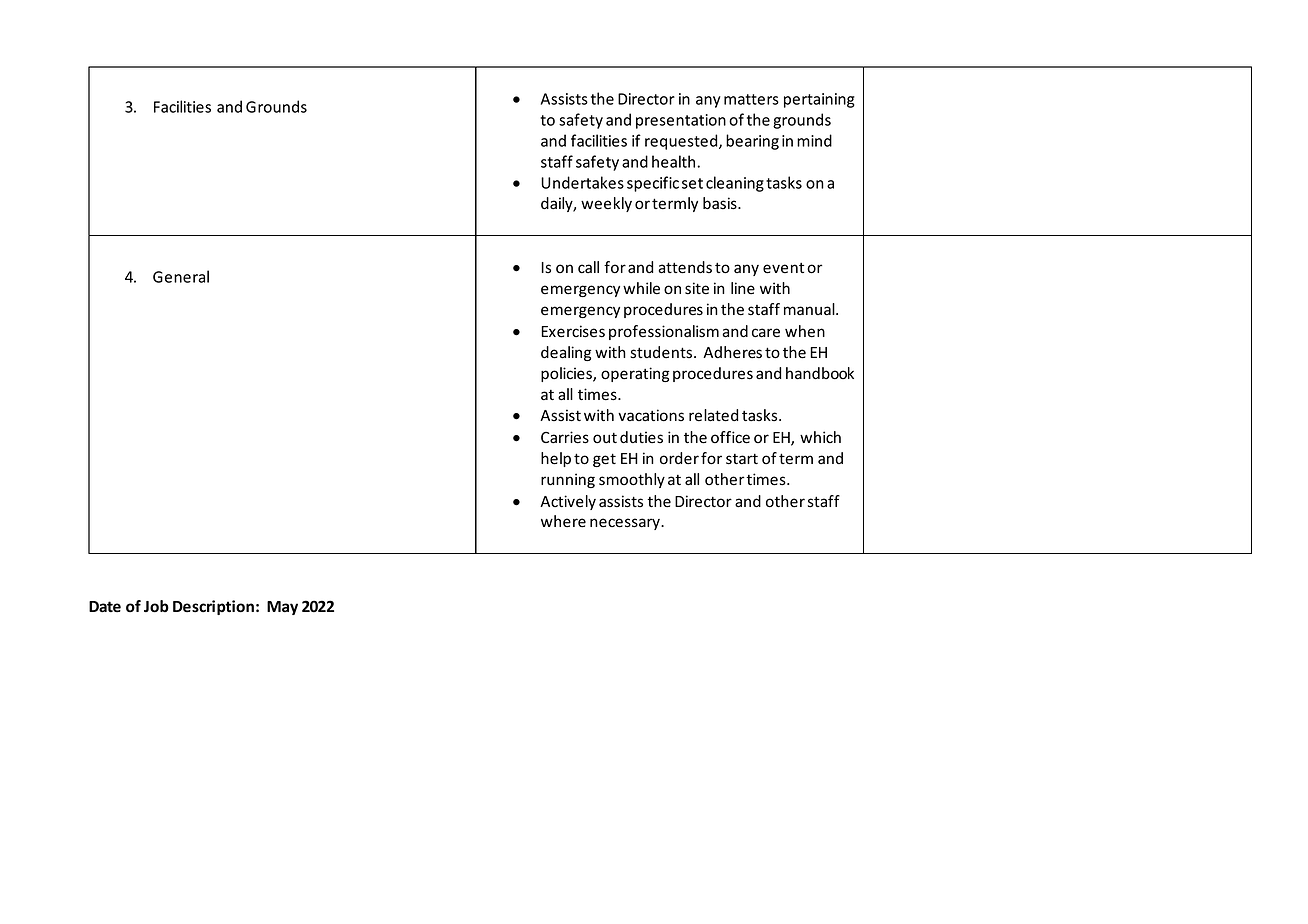 This screenshot has height=924, width=1308. Describe the element at coordinates (156, 606) in the screenshot. I see `Job` at that location.
